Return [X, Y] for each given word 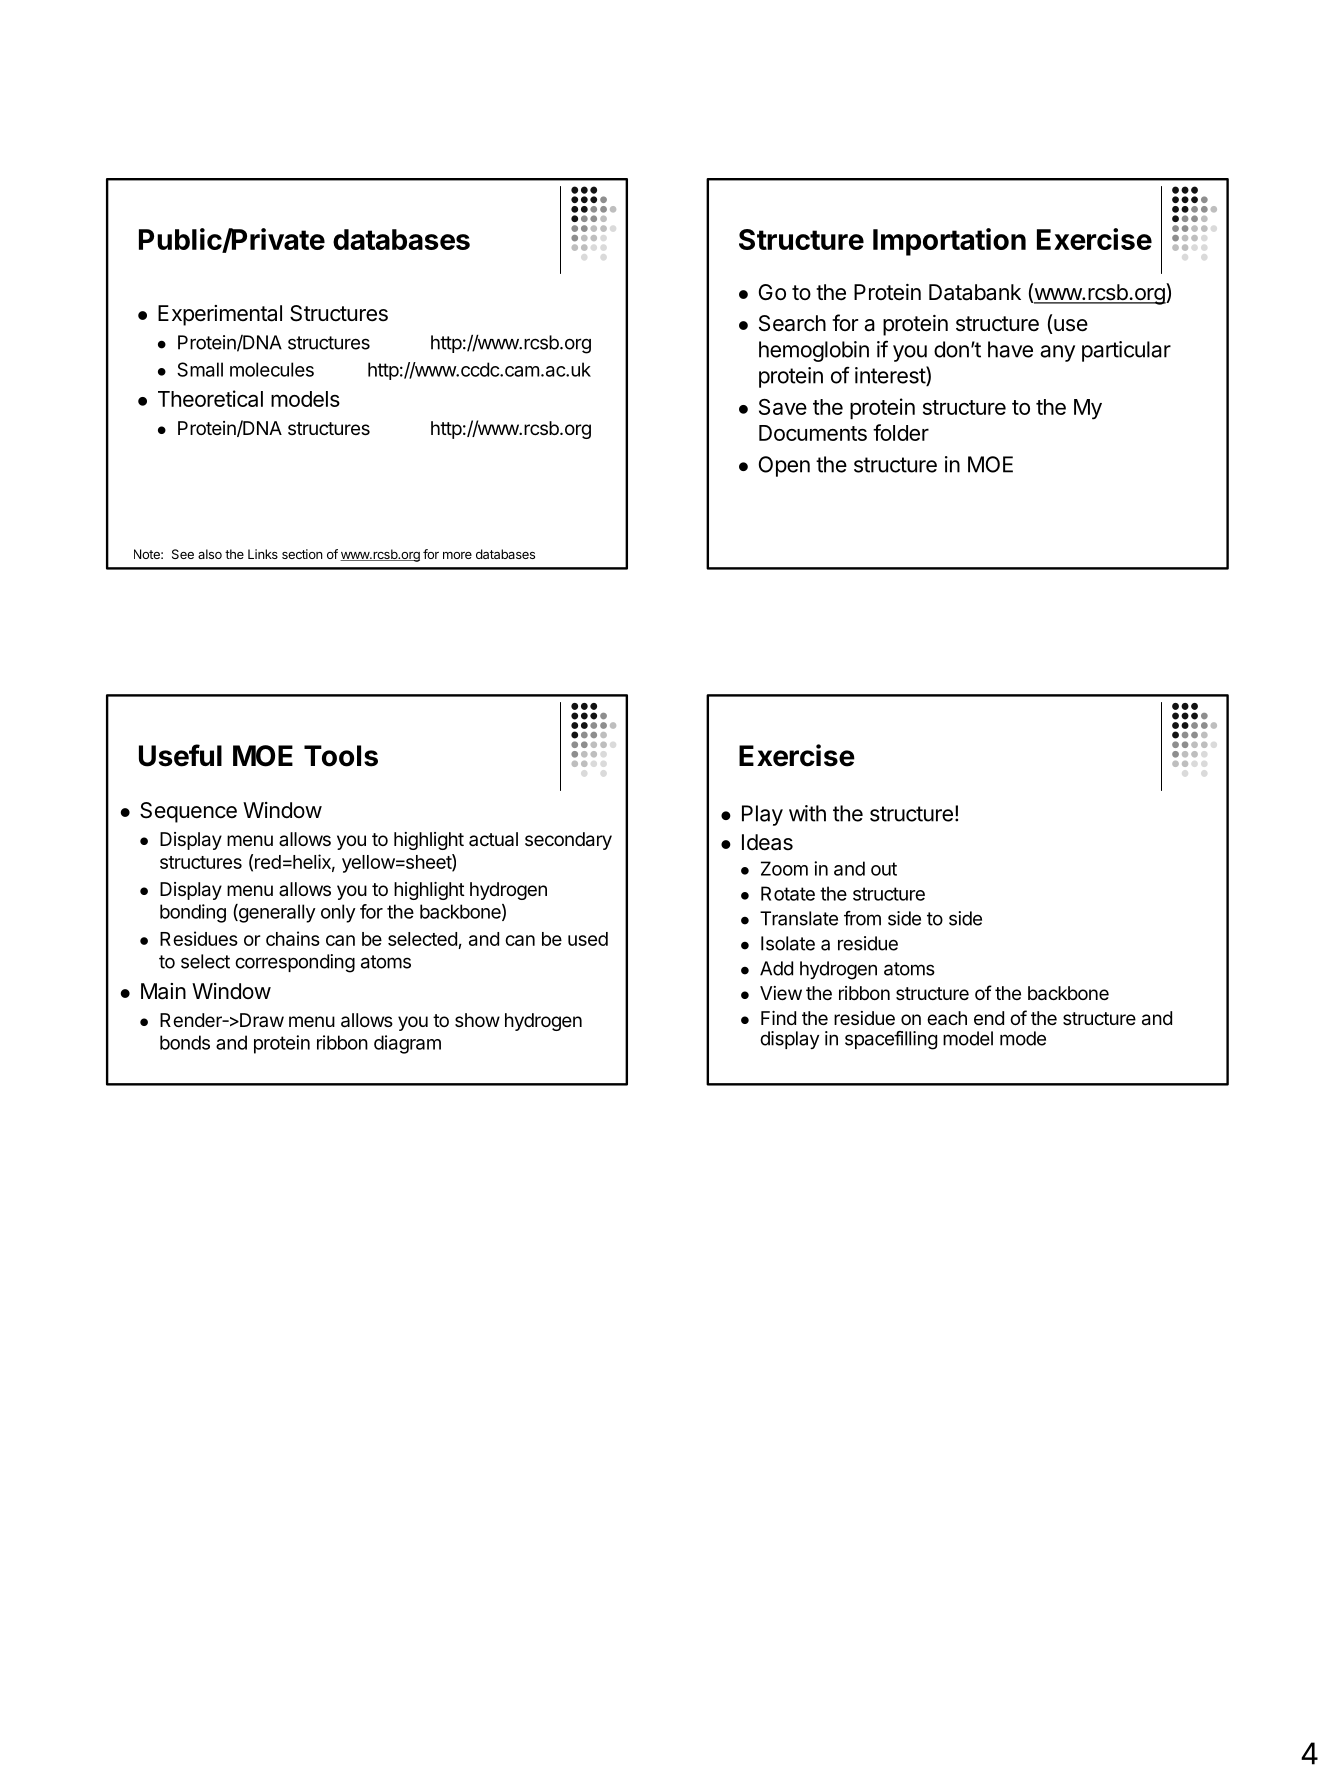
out [884, 869]
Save [783, 407]
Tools [341, 756]
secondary [568, 841]
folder [901, 432]
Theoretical [210, 398]
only [338, 913]
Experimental [220, 315]
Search [792, 323]
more [457, 555]
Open [784, 466]
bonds [185, 1042]
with [807, 813]
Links [263, 554]
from [862, 918]
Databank [975, 292]
